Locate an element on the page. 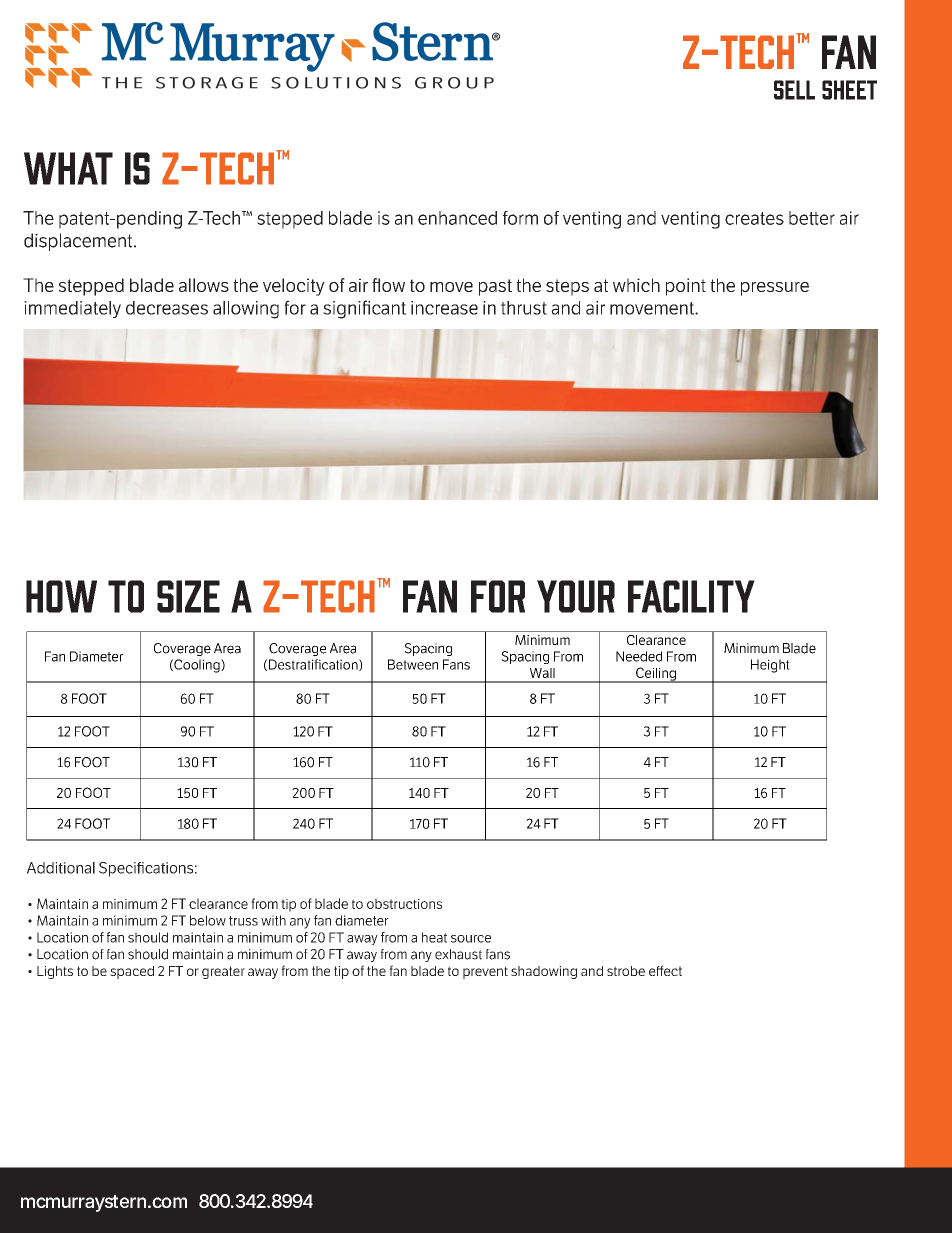 The height and width of the document is (1233, 952). size is located at coordinates (188, 596).
